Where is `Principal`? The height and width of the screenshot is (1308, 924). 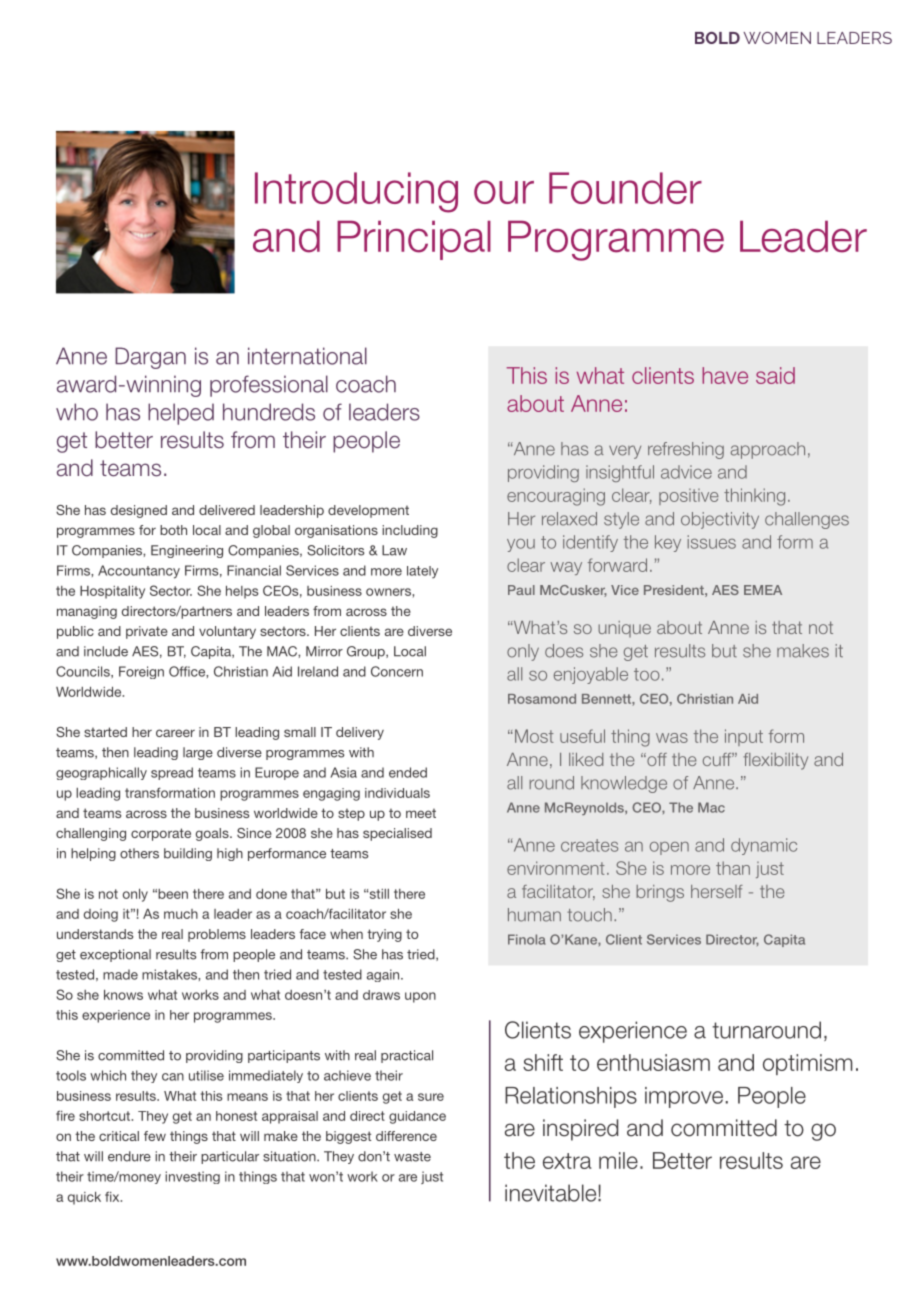
Principal is located at coordinates (414, 240).
